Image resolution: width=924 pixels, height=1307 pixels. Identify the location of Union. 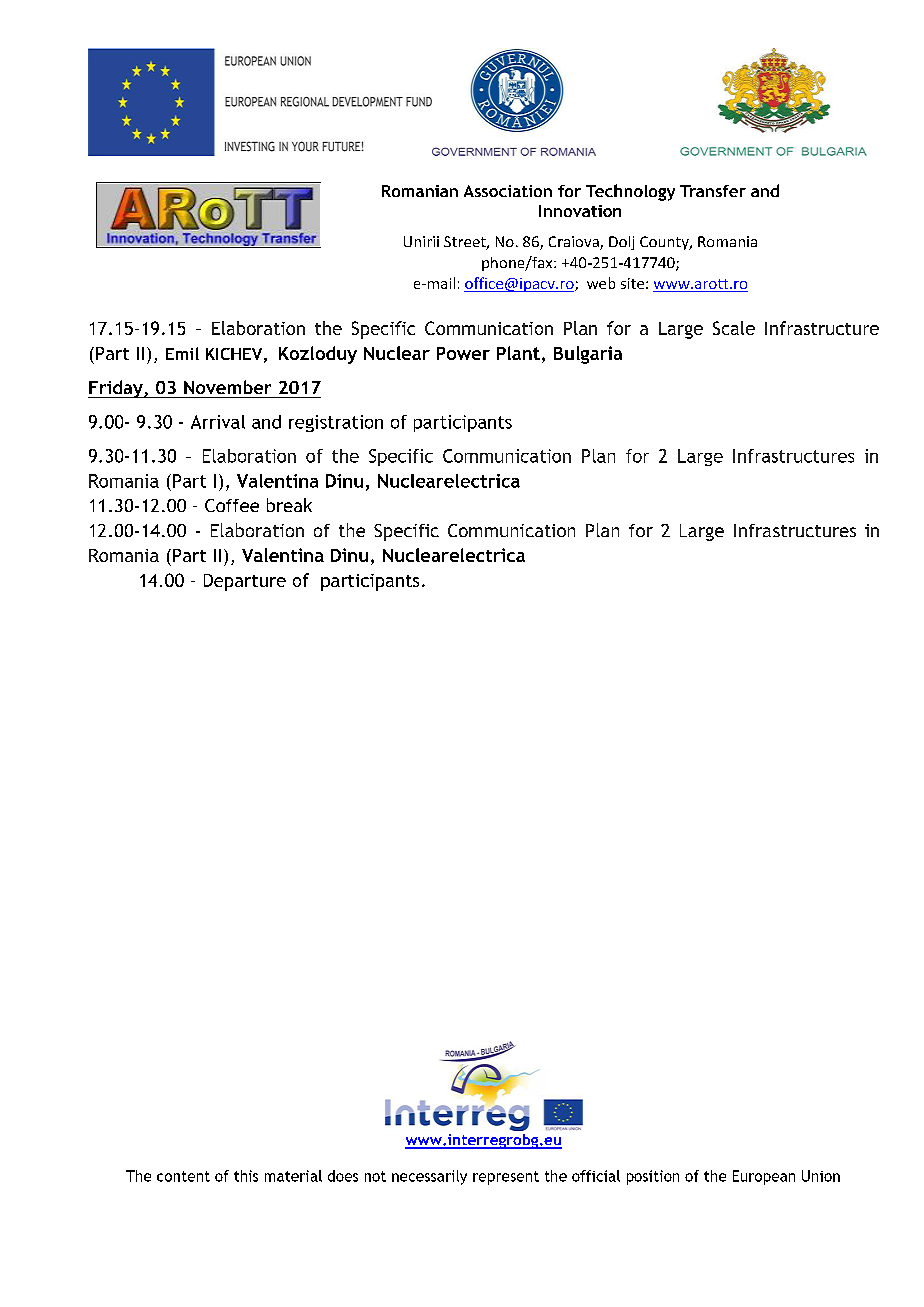
(821, 1176).
